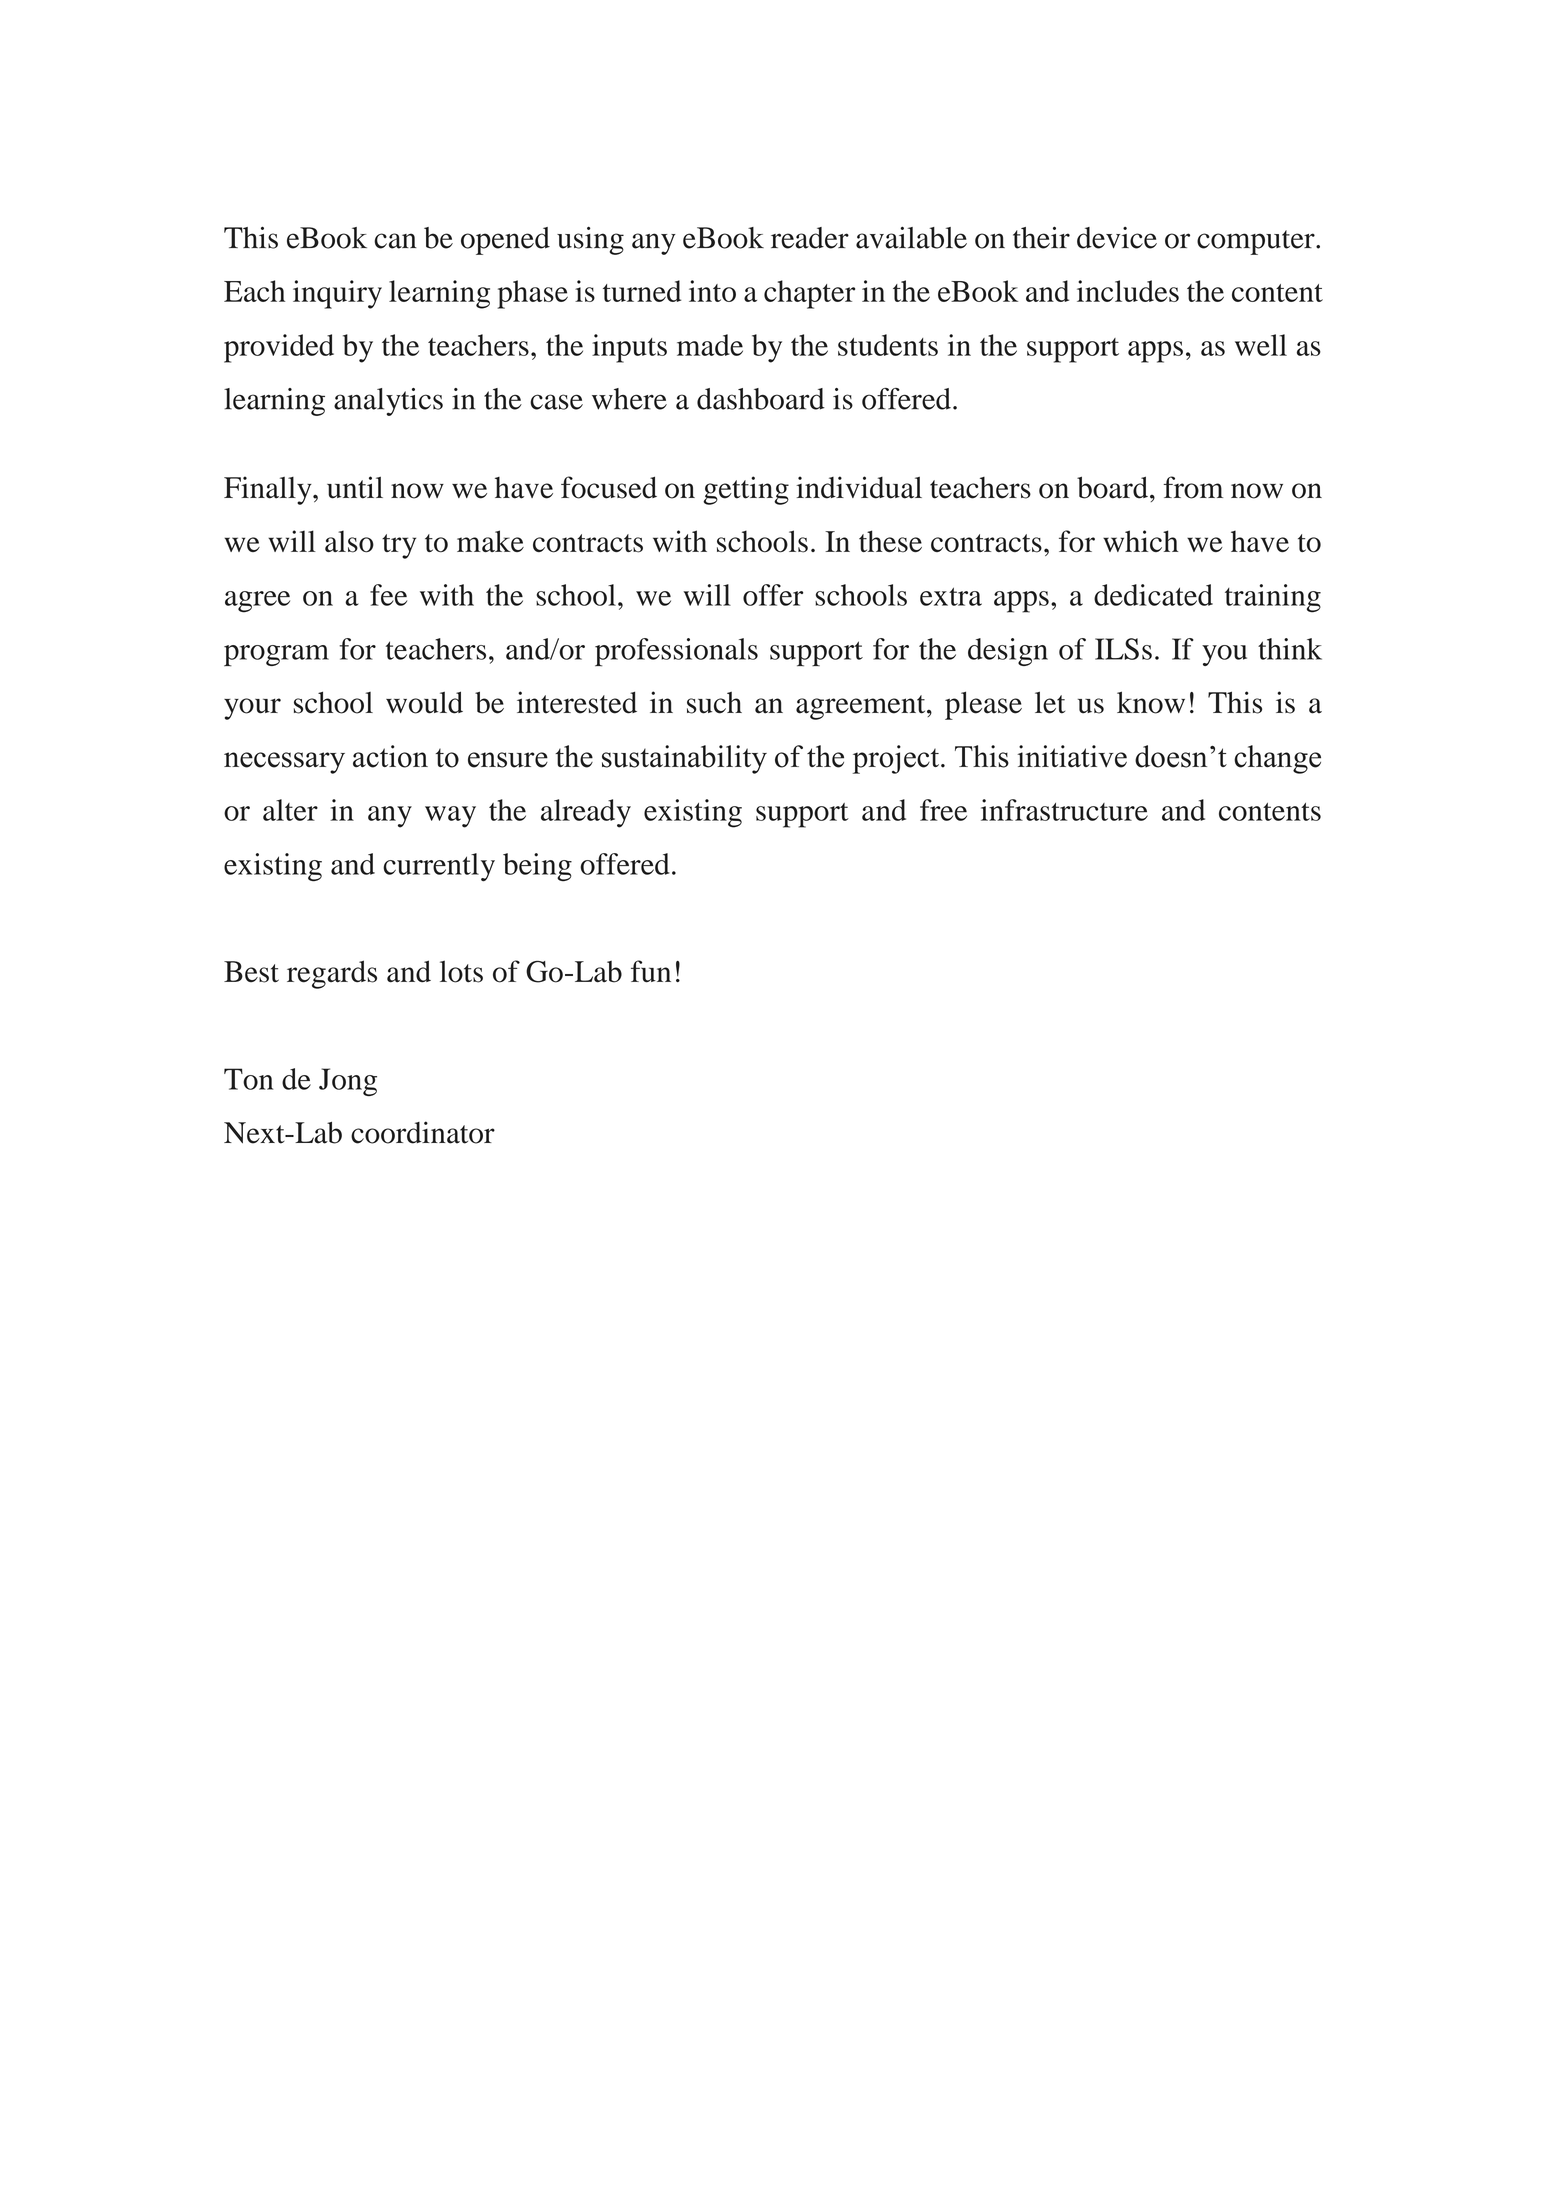 The width and height of the screenshot is (1546, 2186). I want to click on can, so click(395, 241).
